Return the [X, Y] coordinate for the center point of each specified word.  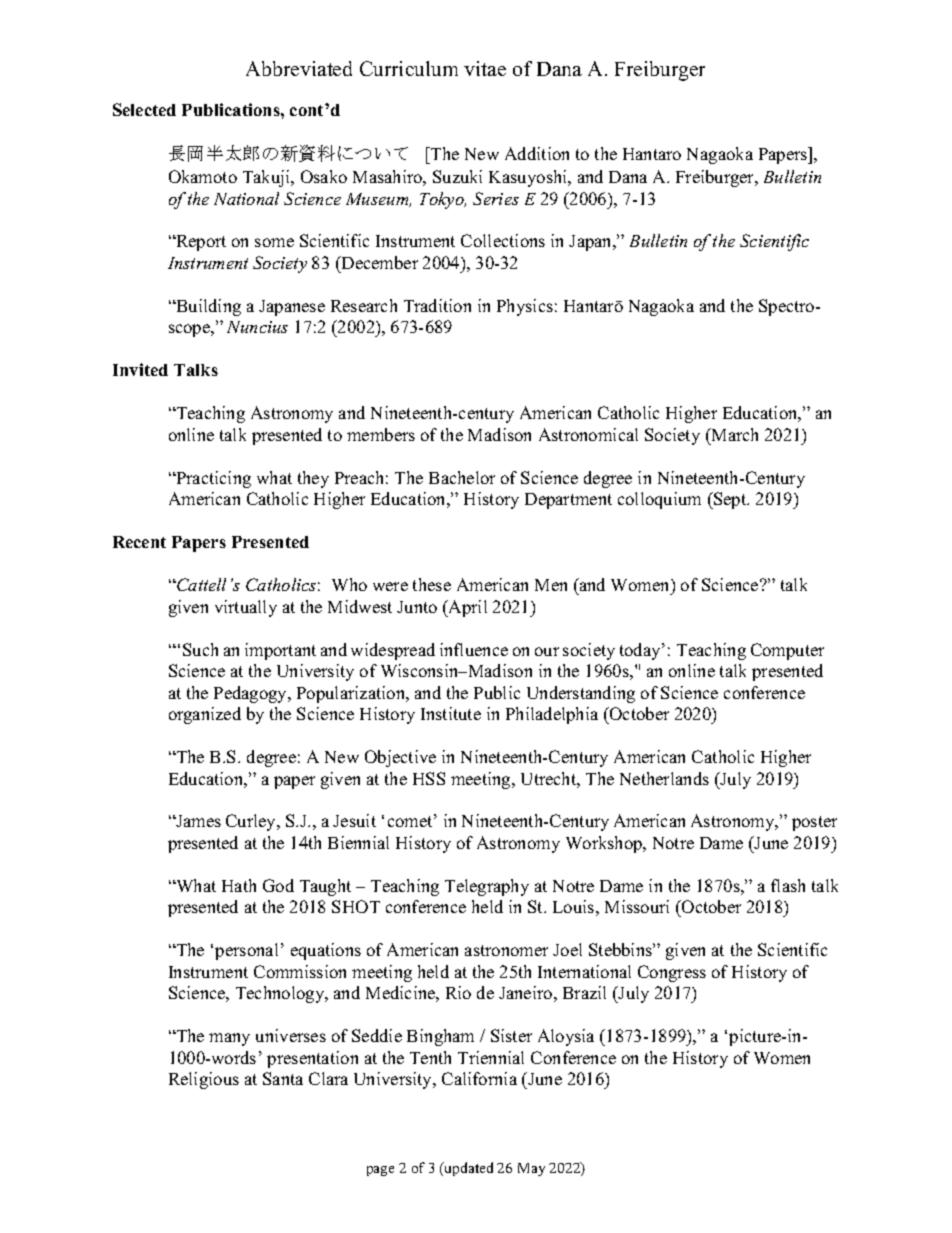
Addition [537, 153]
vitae [485, 68]
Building [207, 307]
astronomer [506, 950]
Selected [144, 109]
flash [788, 885]
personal [246, 951]
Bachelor [462, 477]
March [733, 434]
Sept [730, 500]
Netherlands [664, 778]
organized [205, 715]
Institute [451, 713]
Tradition [437, 305]
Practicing [212, 479]
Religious [204, 1080]
